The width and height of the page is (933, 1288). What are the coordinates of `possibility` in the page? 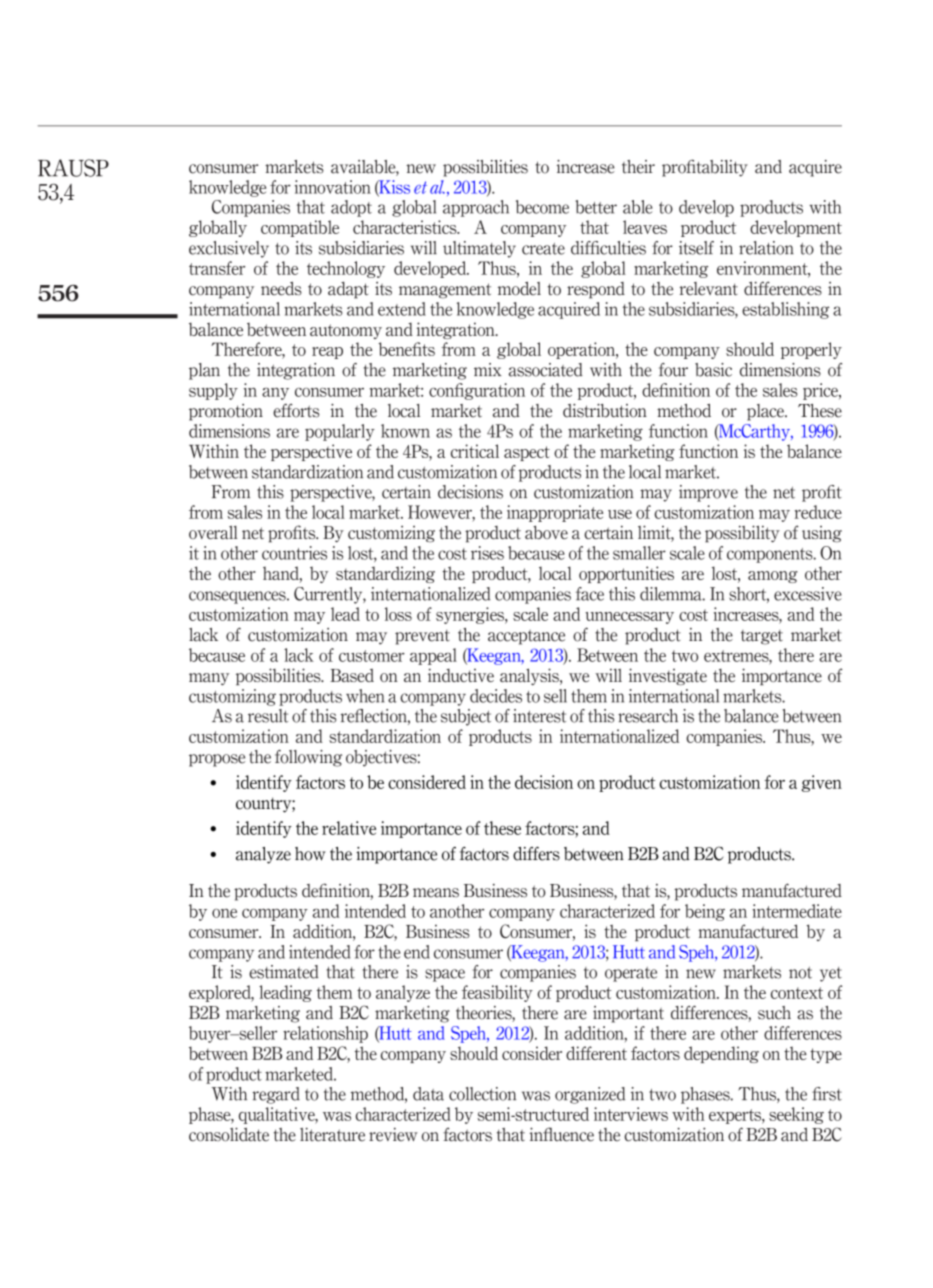 It's located at (742, 534).
